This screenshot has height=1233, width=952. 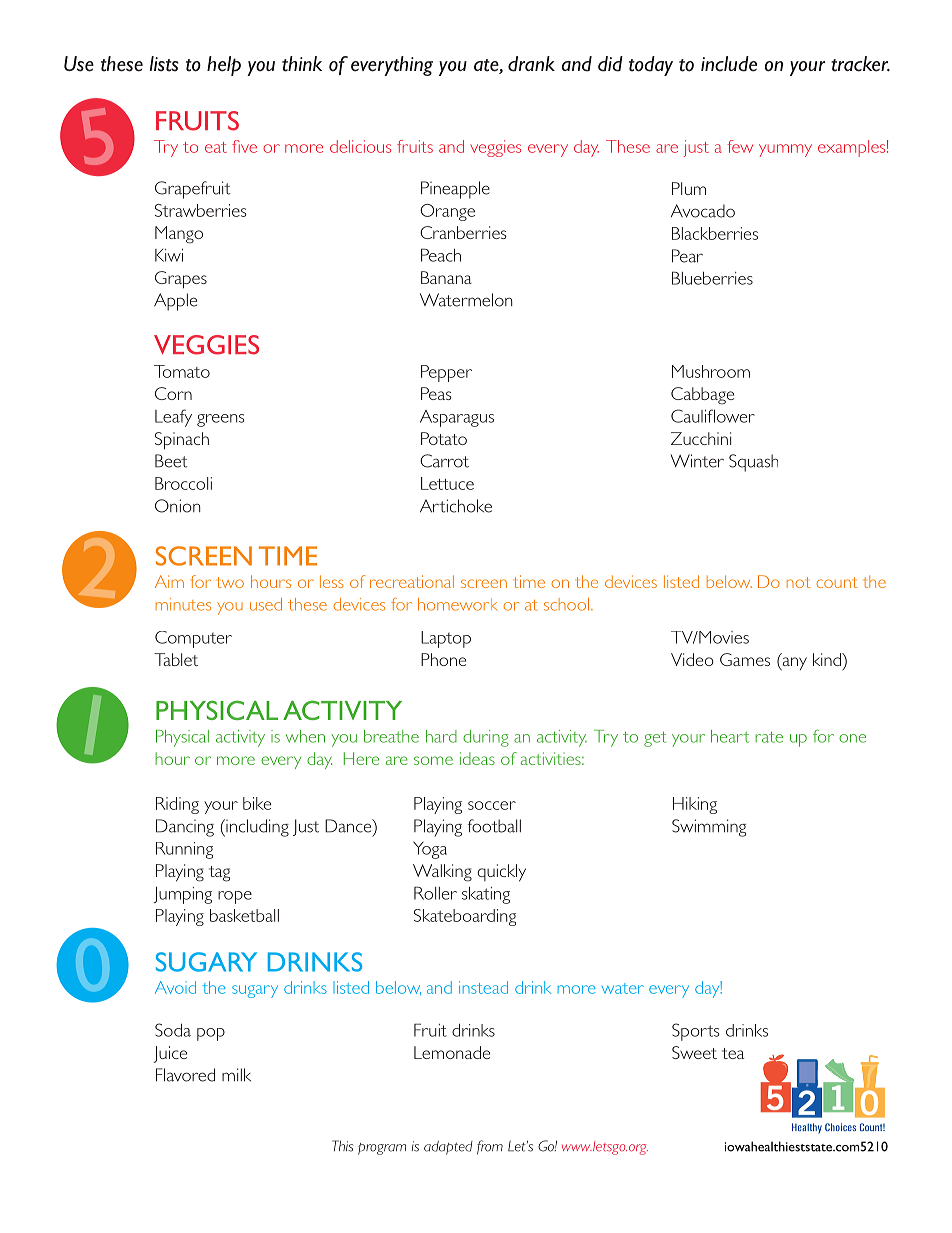 I want to click on Swimming, so click(x=709, y=828).
